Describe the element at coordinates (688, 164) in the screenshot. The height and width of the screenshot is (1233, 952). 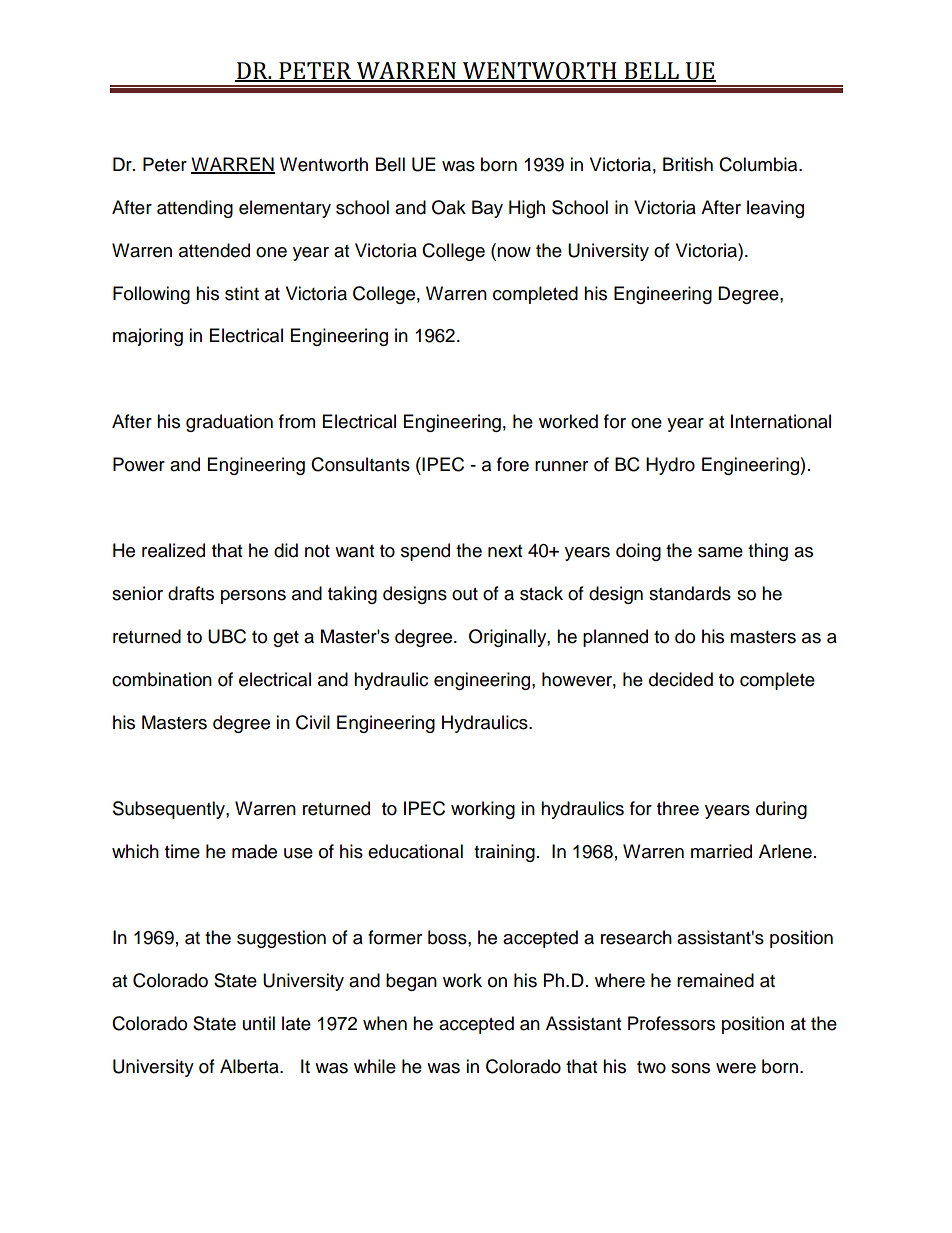
I see `British` at that location.
